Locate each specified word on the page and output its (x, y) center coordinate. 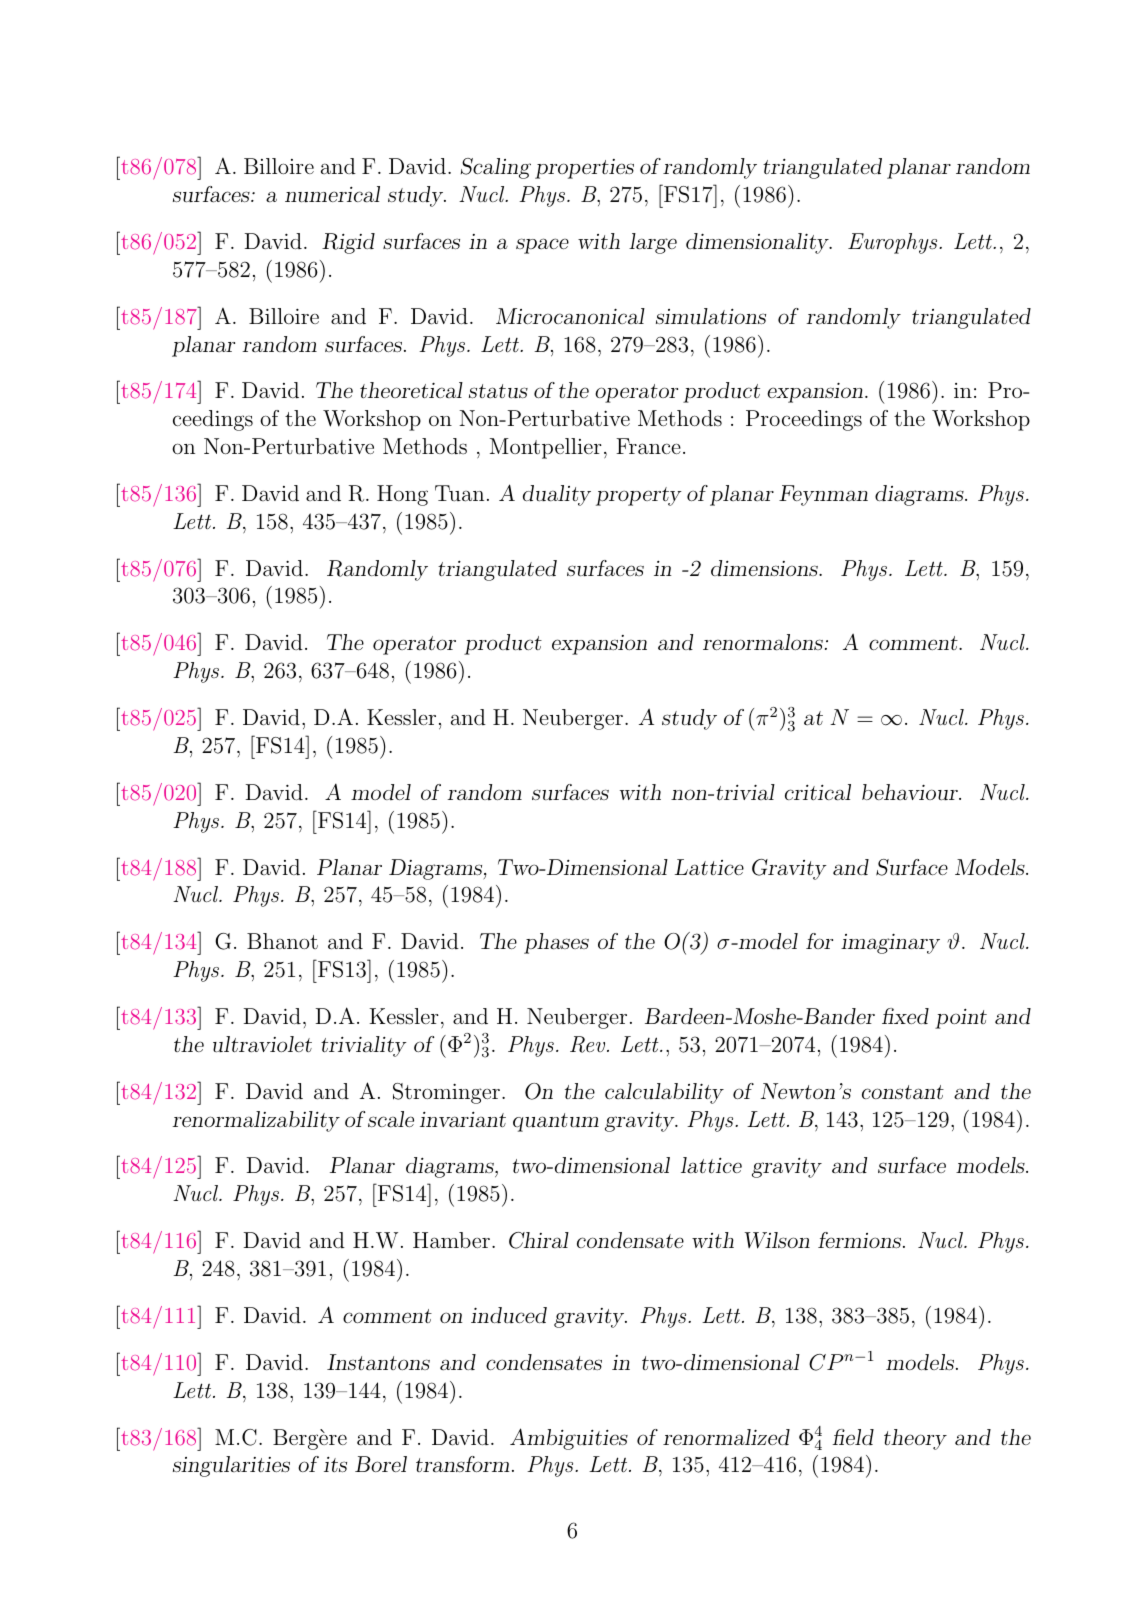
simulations (711, 316)
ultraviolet (262, 1044)
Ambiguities (569, 1439)
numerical (332, 194)
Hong (402, 495)
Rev (589, 1044)
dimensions (765, 568)
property (639, 496)
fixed (905, 1016)
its (335, 1464)
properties (584, 169)
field (853, 1437)
